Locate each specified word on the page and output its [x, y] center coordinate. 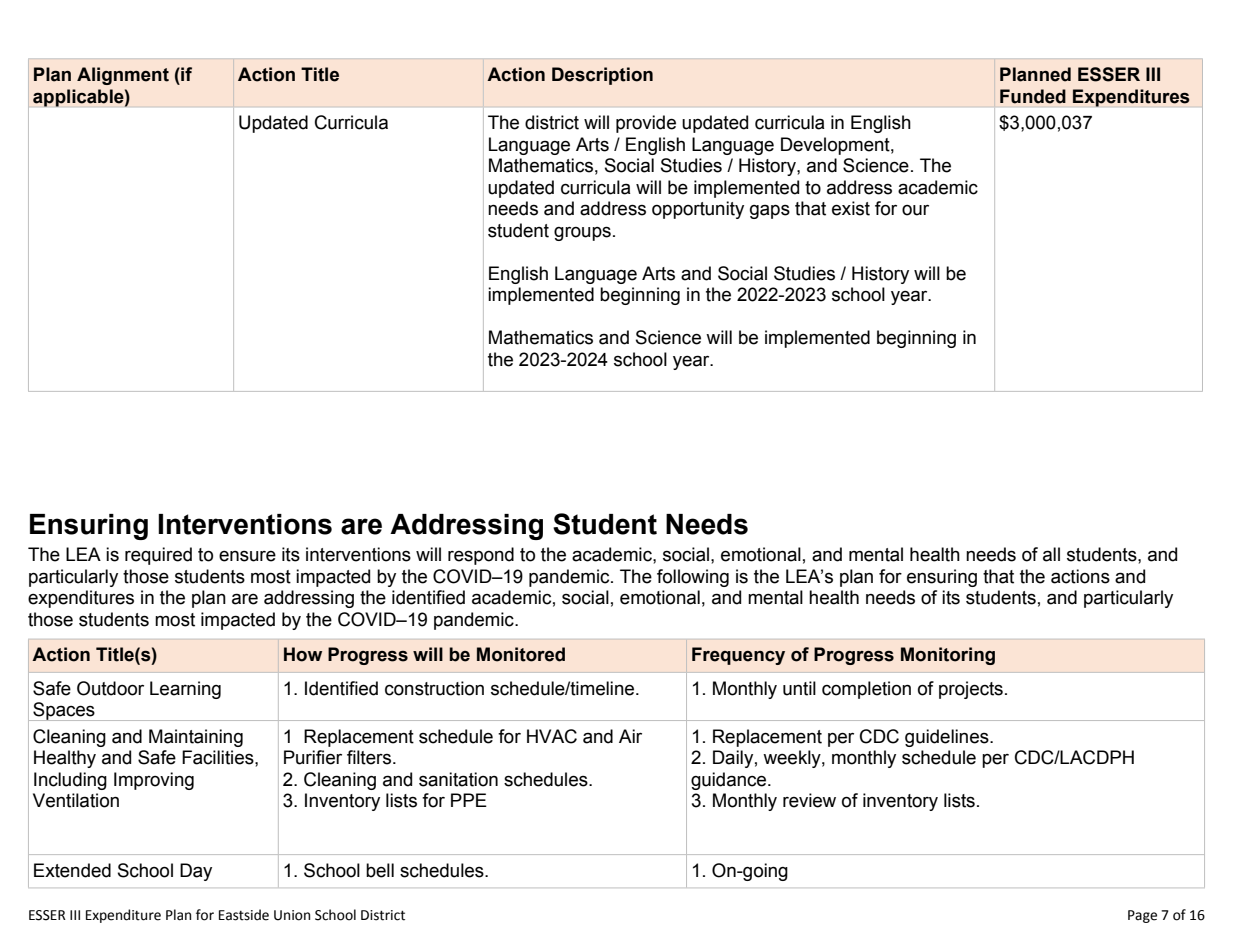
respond [481, 556]
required [158, 556]
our [915, 210]
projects [971, 690]
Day [196, 872]
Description [602, 76]
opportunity [698, 210]
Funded [1033, 96]
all [1051, 554]
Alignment [123, 76]
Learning [185, 690]
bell [380, 870]
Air [630, 736]
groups [582, 233]
